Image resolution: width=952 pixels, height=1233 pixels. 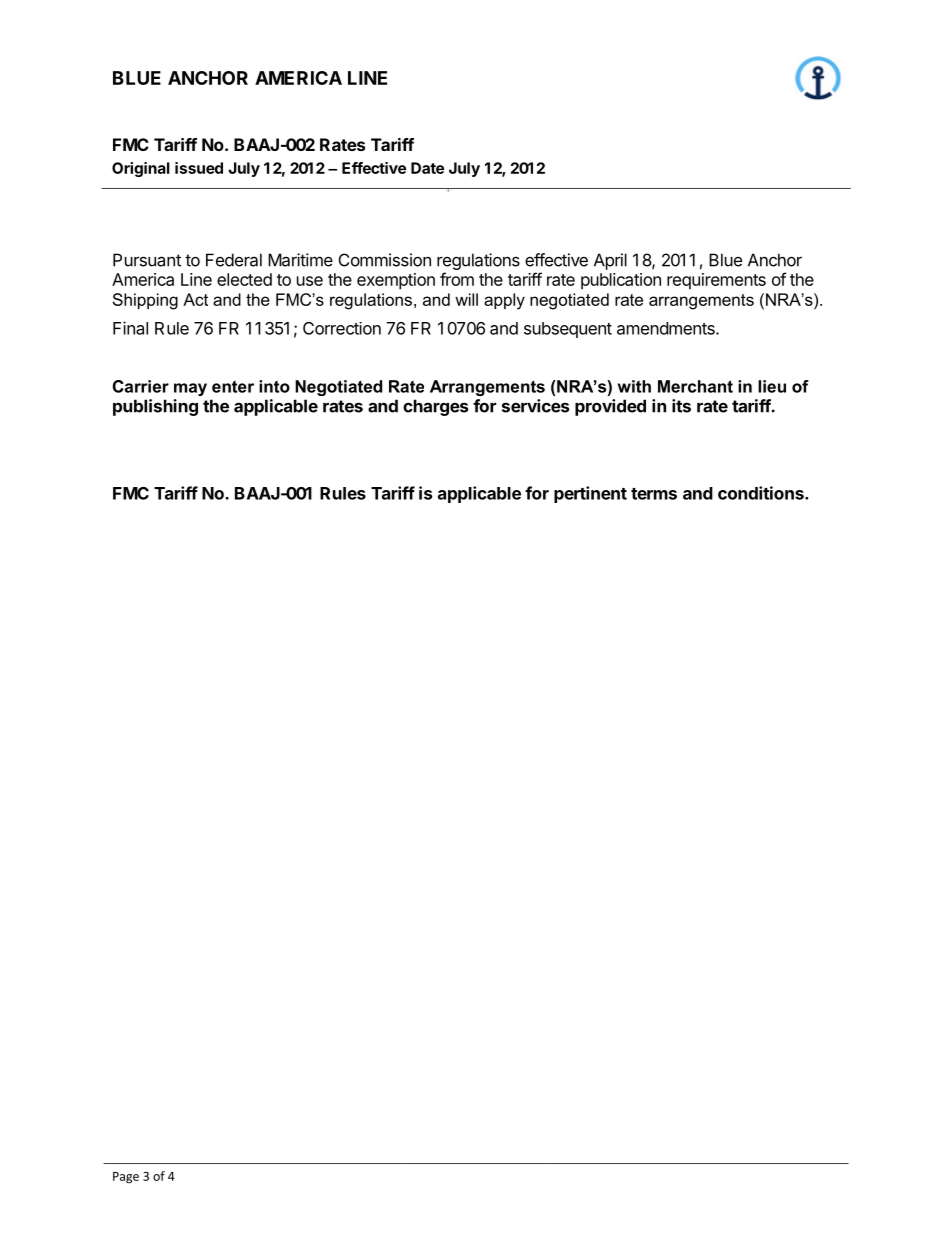 What do you see at coordinates (435, 407) in the screenshot?
I see `charges` at bounding box center [435, 407].
